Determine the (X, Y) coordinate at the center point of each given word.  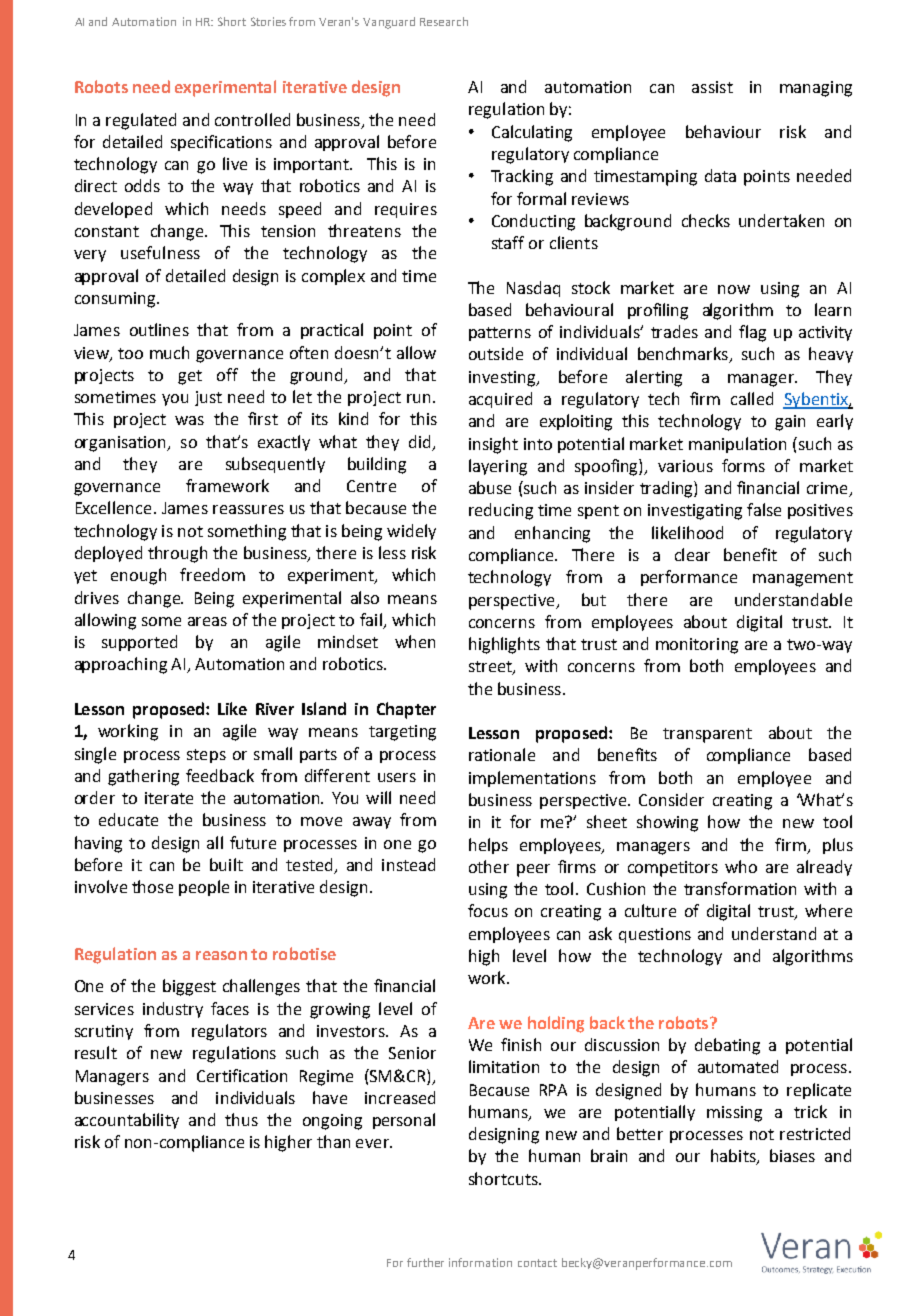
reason (221, 955)
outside (496, 353)
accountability (127, 1121)
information (480, 1262)
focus (488, 910)
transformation (740, 888)
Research (444, 21)
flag (752, 333)
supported (139, 643)
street (491, 668)
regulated (141, 121)
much (169, 352)
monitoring (697, 646)
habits (734, 1157)
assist (712, 87)
